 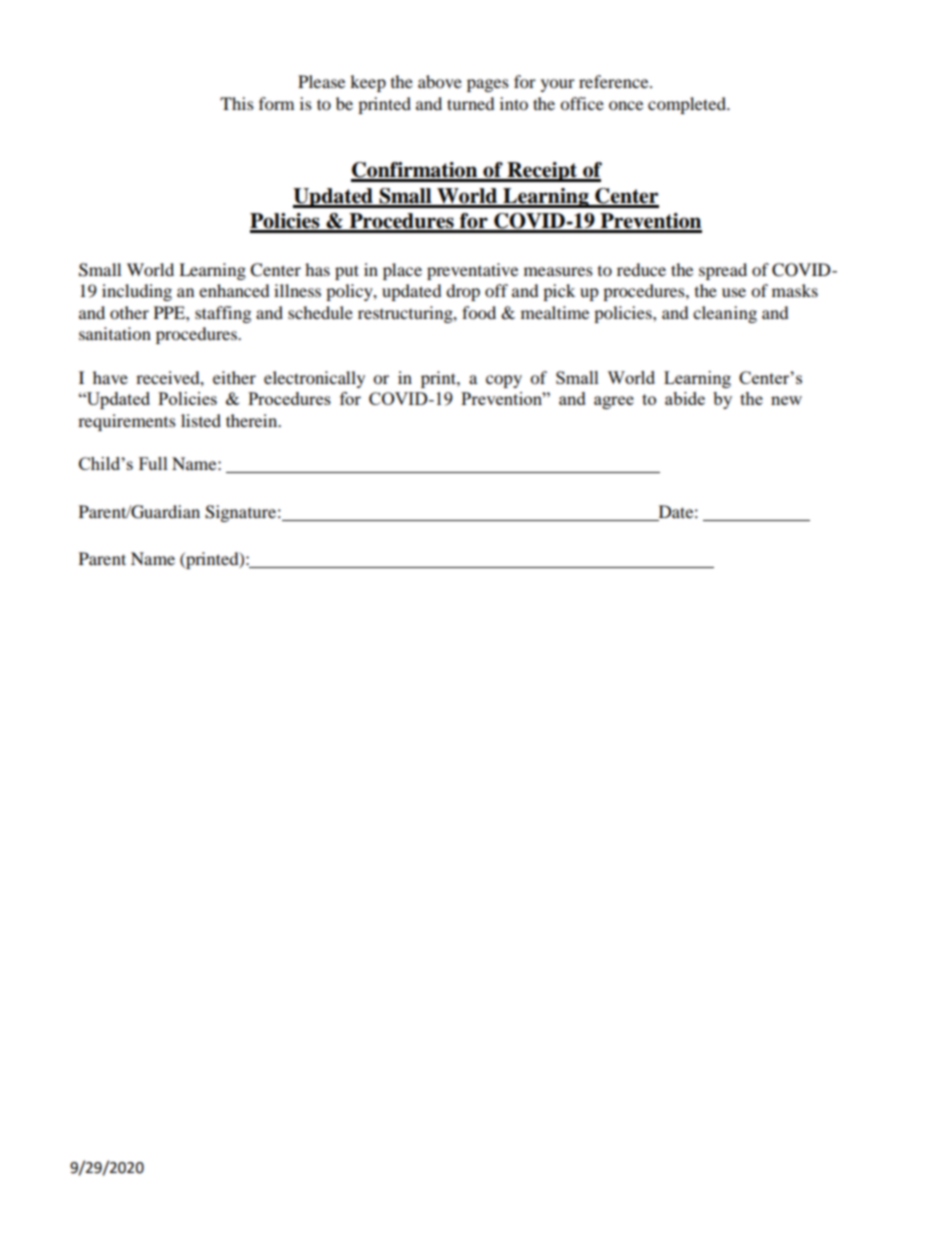 I want to click on enhanced, so click(x=234, y=290).
